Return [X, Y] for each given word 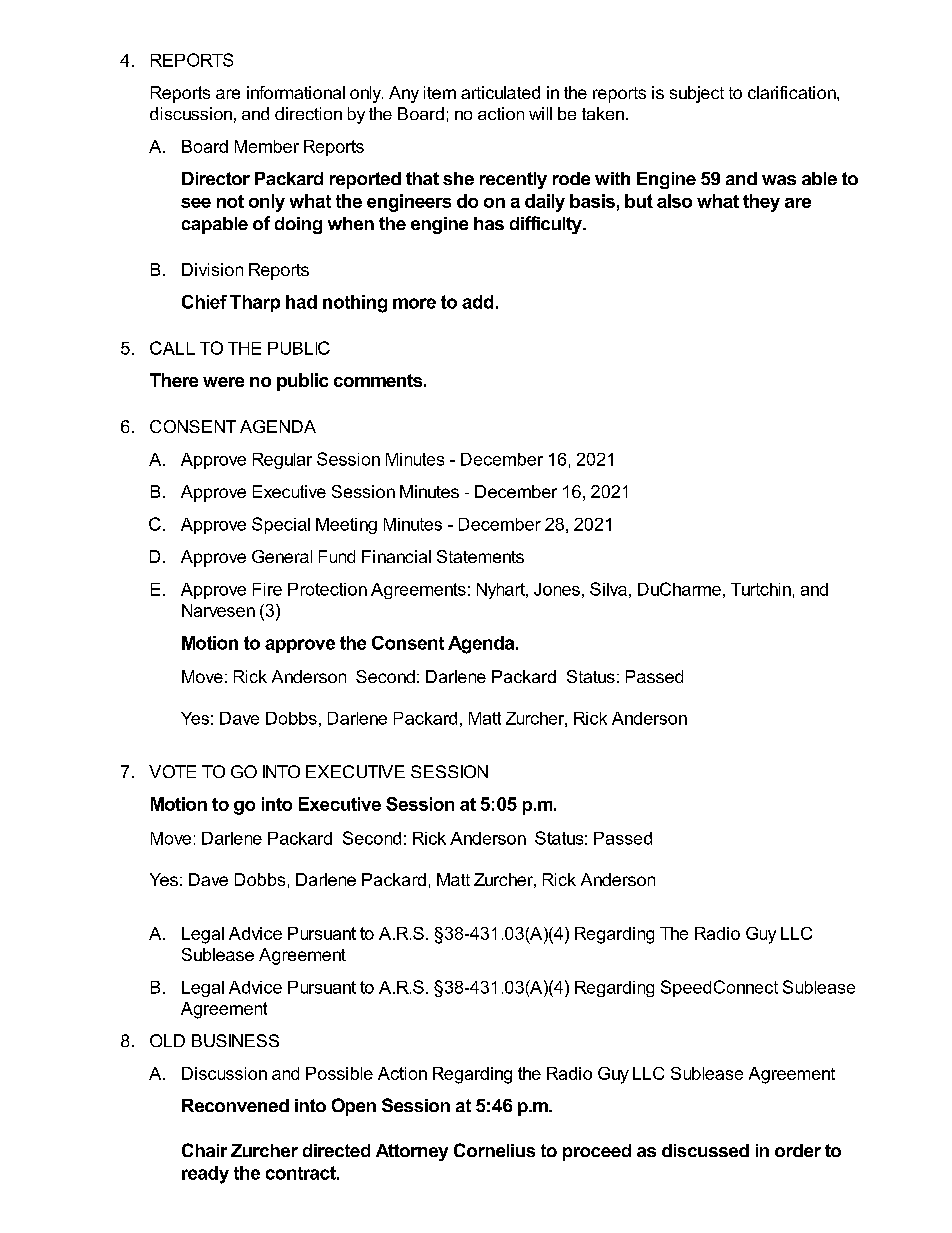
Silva [608, 589]
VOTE [172, 771]
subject [697, 94]
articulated [500, 92]
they [761, 203]
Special [281, 525]
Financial [396, 556]
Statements [480, 556]
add [477, 302]
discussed [705, 1150]
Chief [204, 302]
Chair [204, 1150]
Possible [339, 1073]
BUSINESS [235, 1040]
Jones [557, 589]
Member [267, 146]
